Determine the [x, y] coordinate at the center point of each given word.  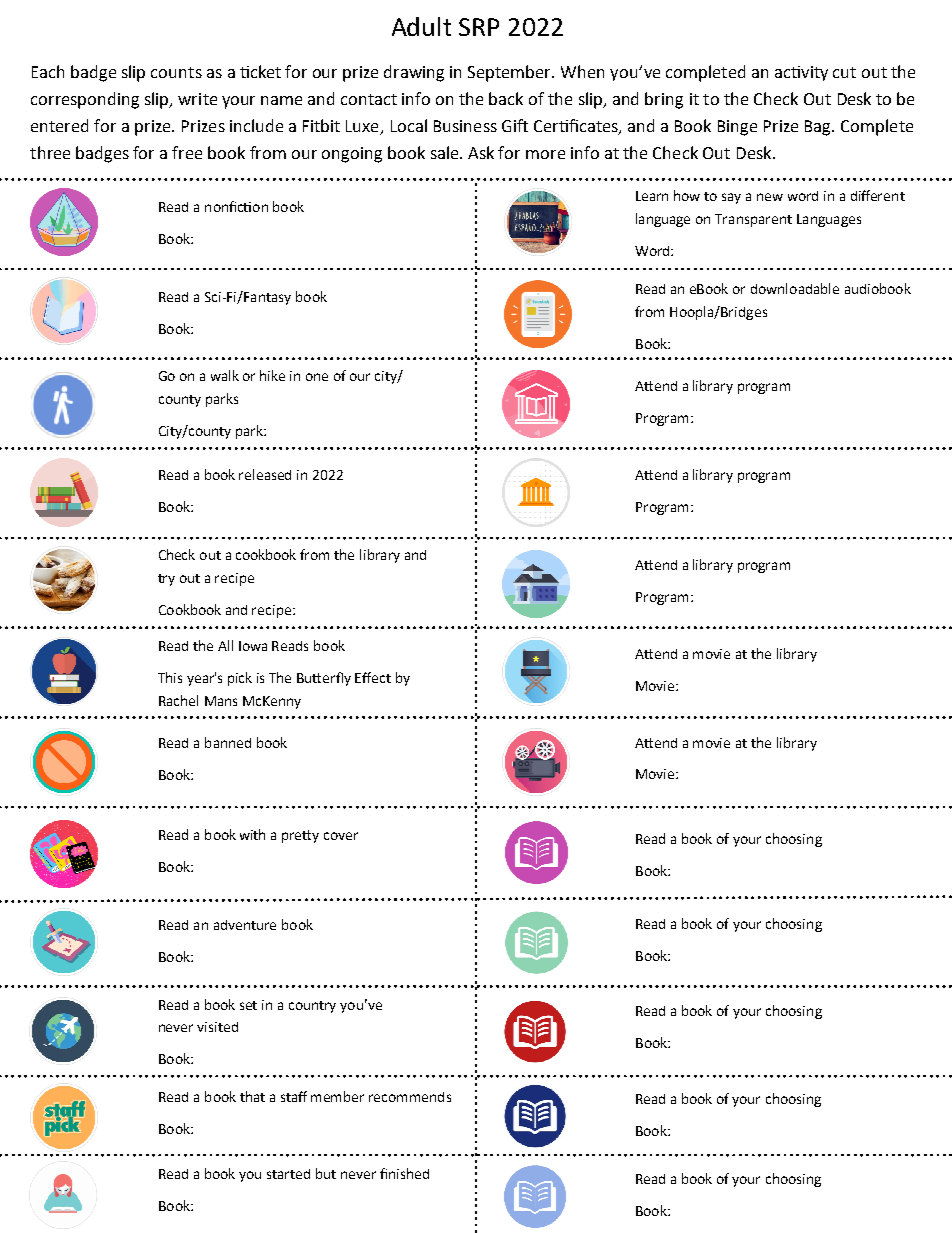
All [225, 645]
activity [801, 73]
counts [176, 72]
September [511, 73]
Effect [373, 677]
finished [404, 1173]
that [252, 1096]
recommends [410, 1097]
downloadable [795, 288]
